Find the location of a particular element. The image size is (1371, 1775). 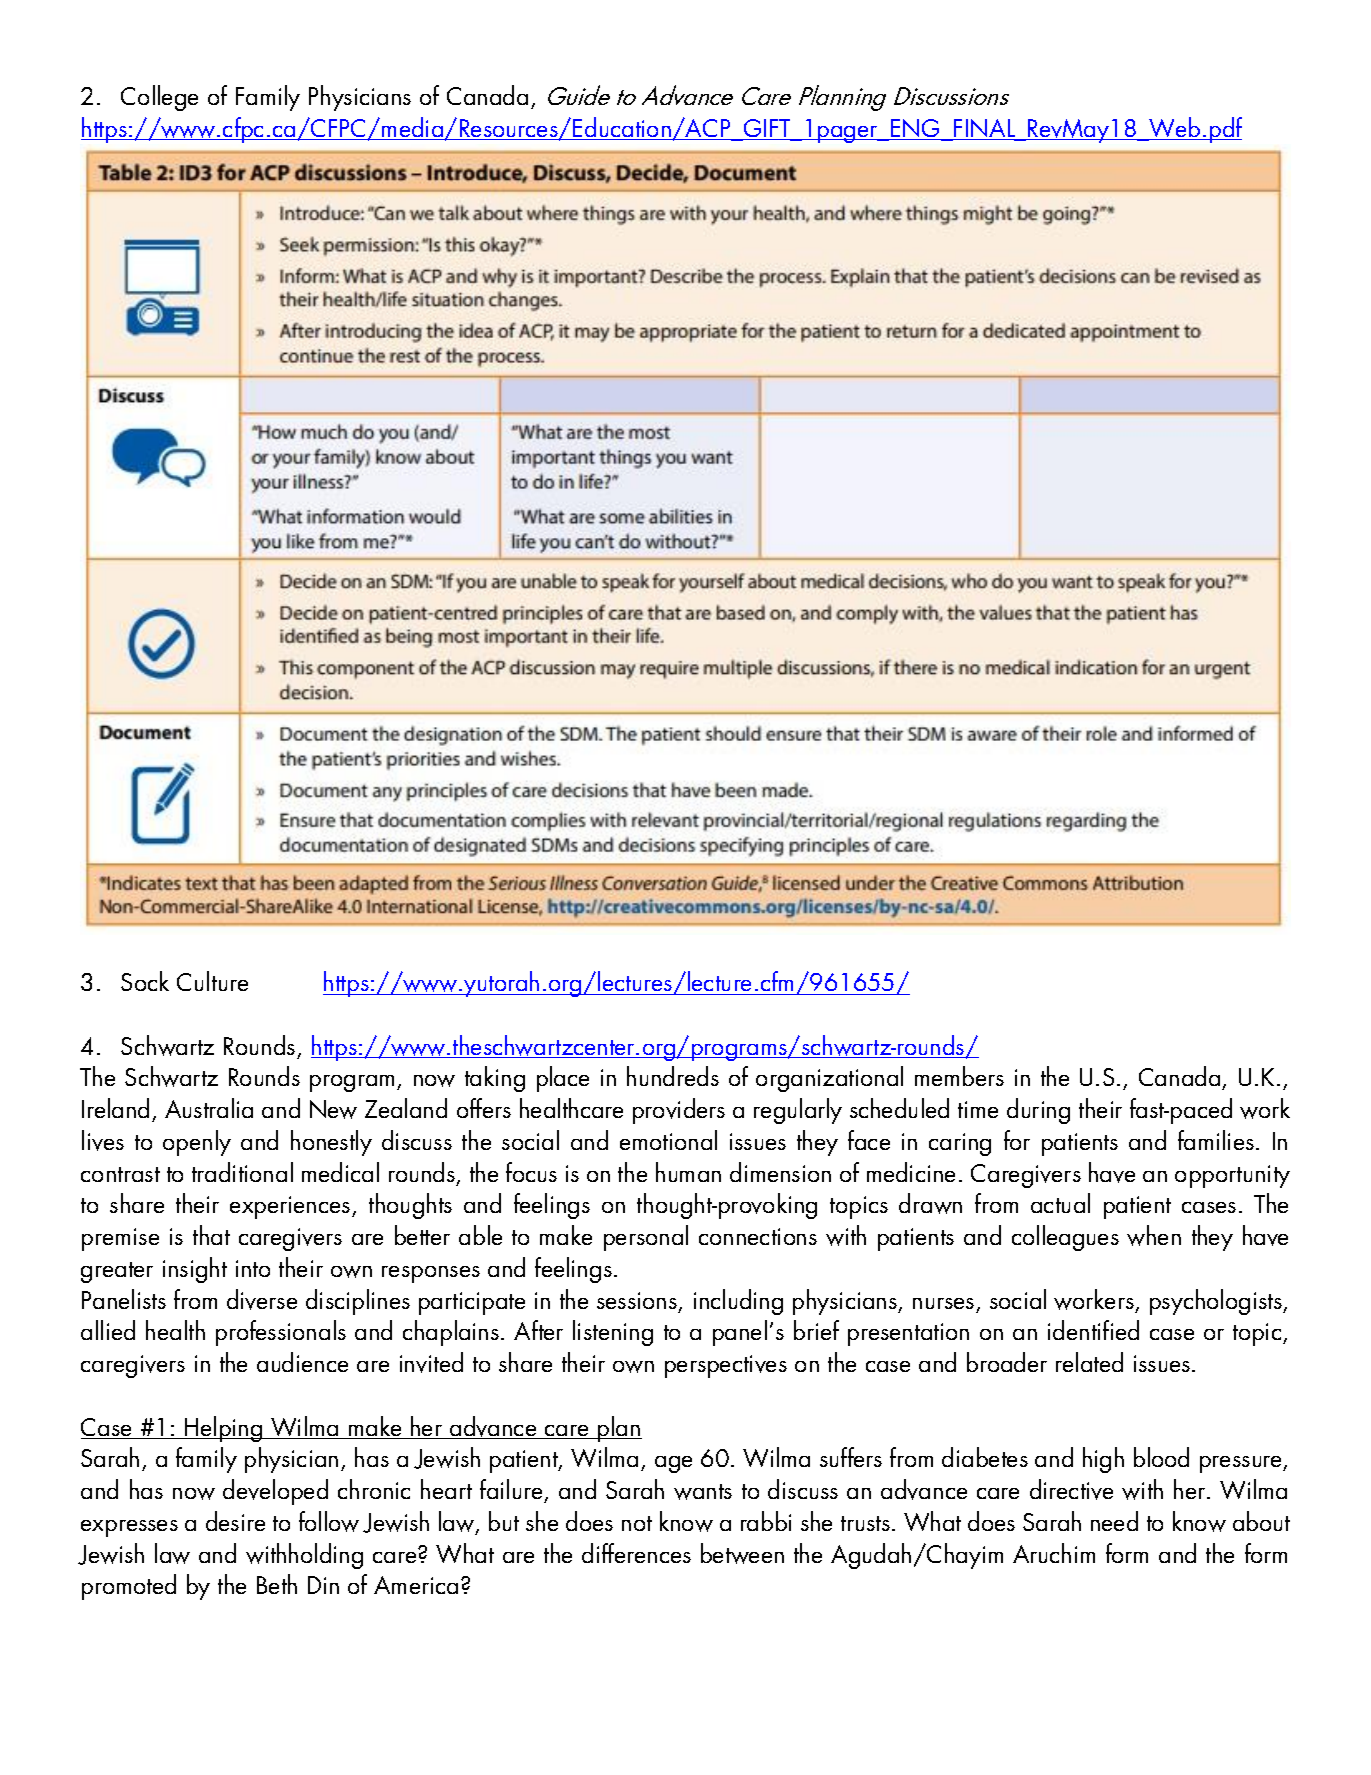

providers is located at coordinates (679, 1111).
